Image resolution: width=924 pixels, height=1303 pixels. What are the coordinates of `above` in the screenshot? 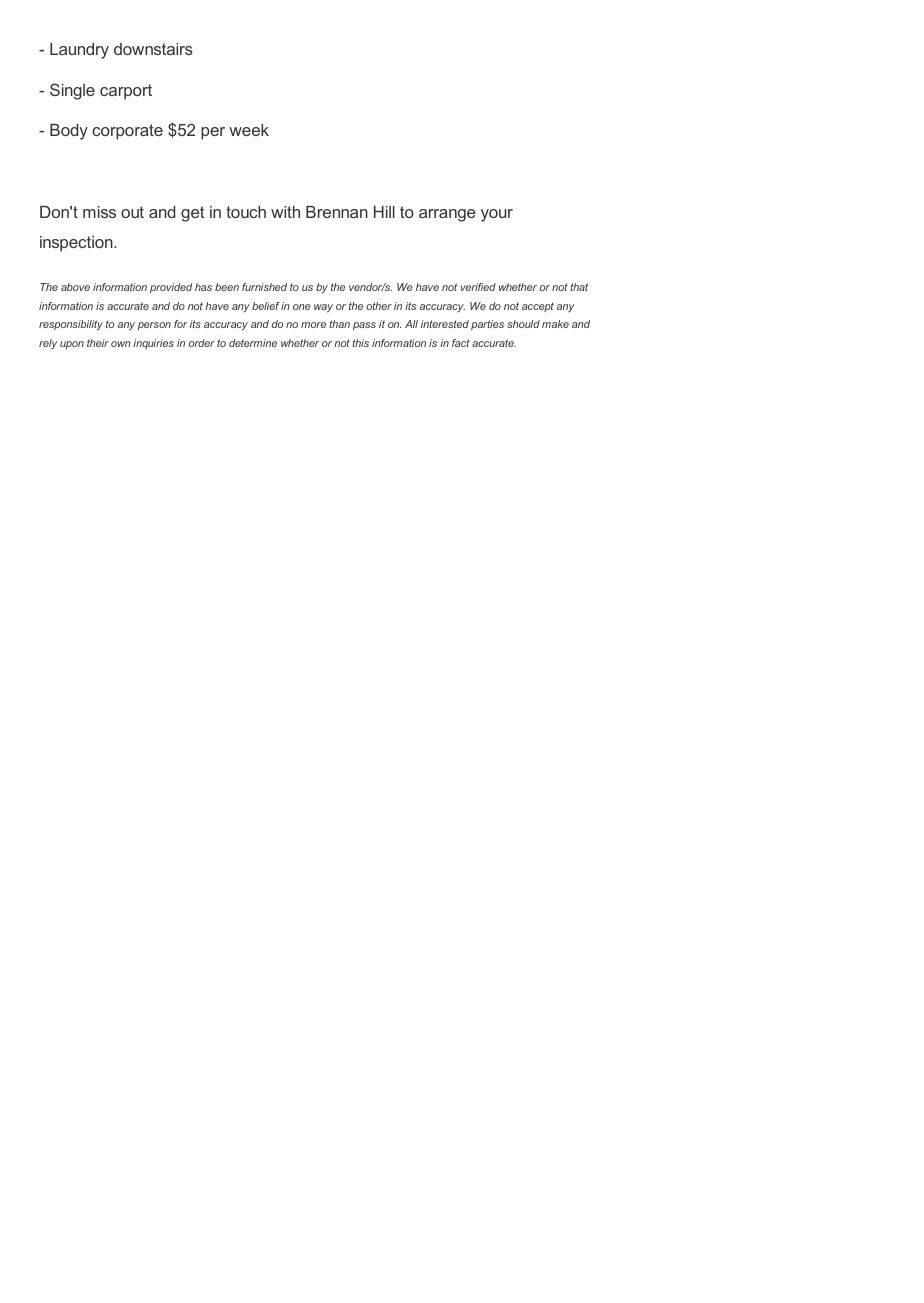 It's located at (75, 287).
